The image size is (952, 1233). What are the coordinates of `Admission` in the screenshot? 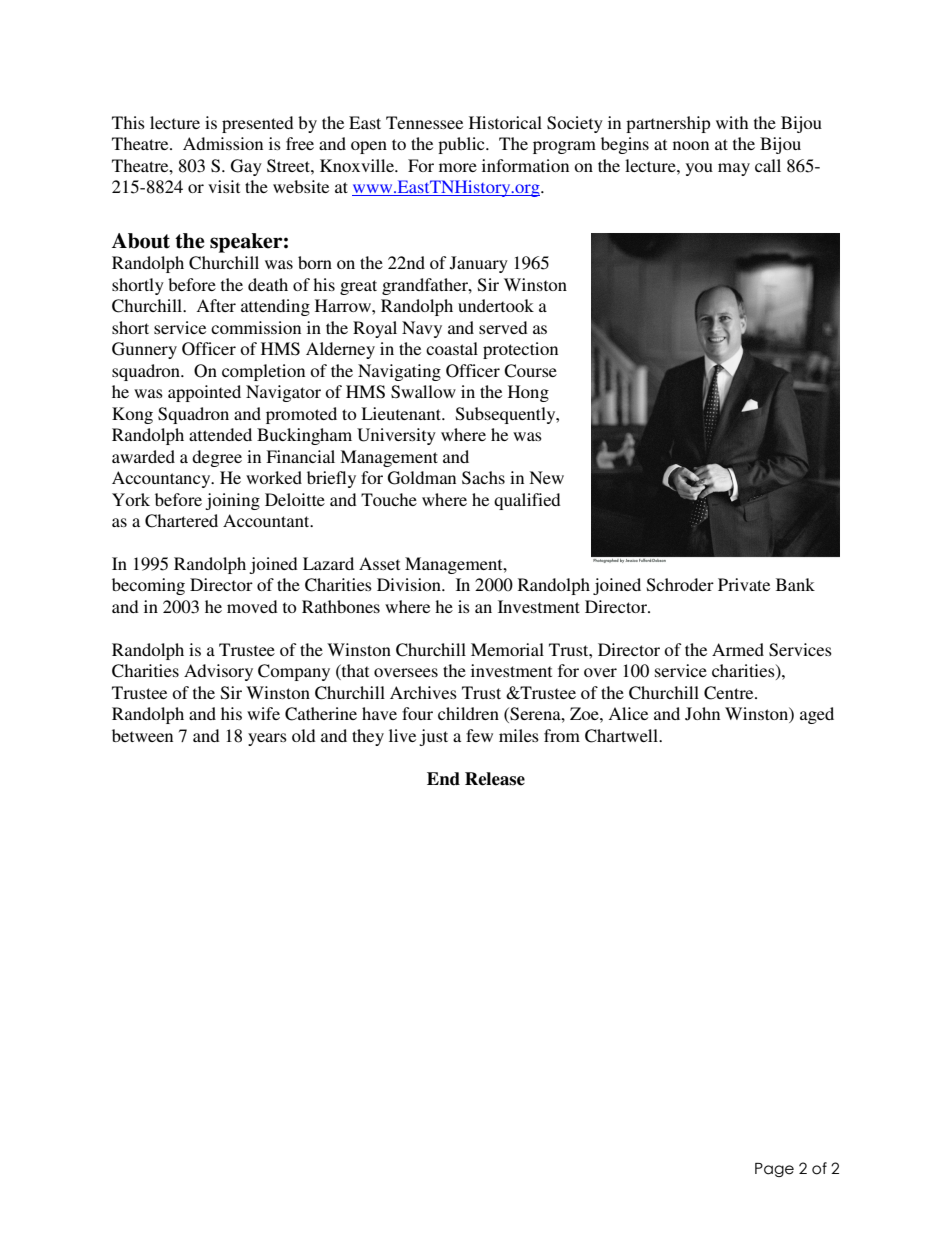 It's located at (223, 143).
